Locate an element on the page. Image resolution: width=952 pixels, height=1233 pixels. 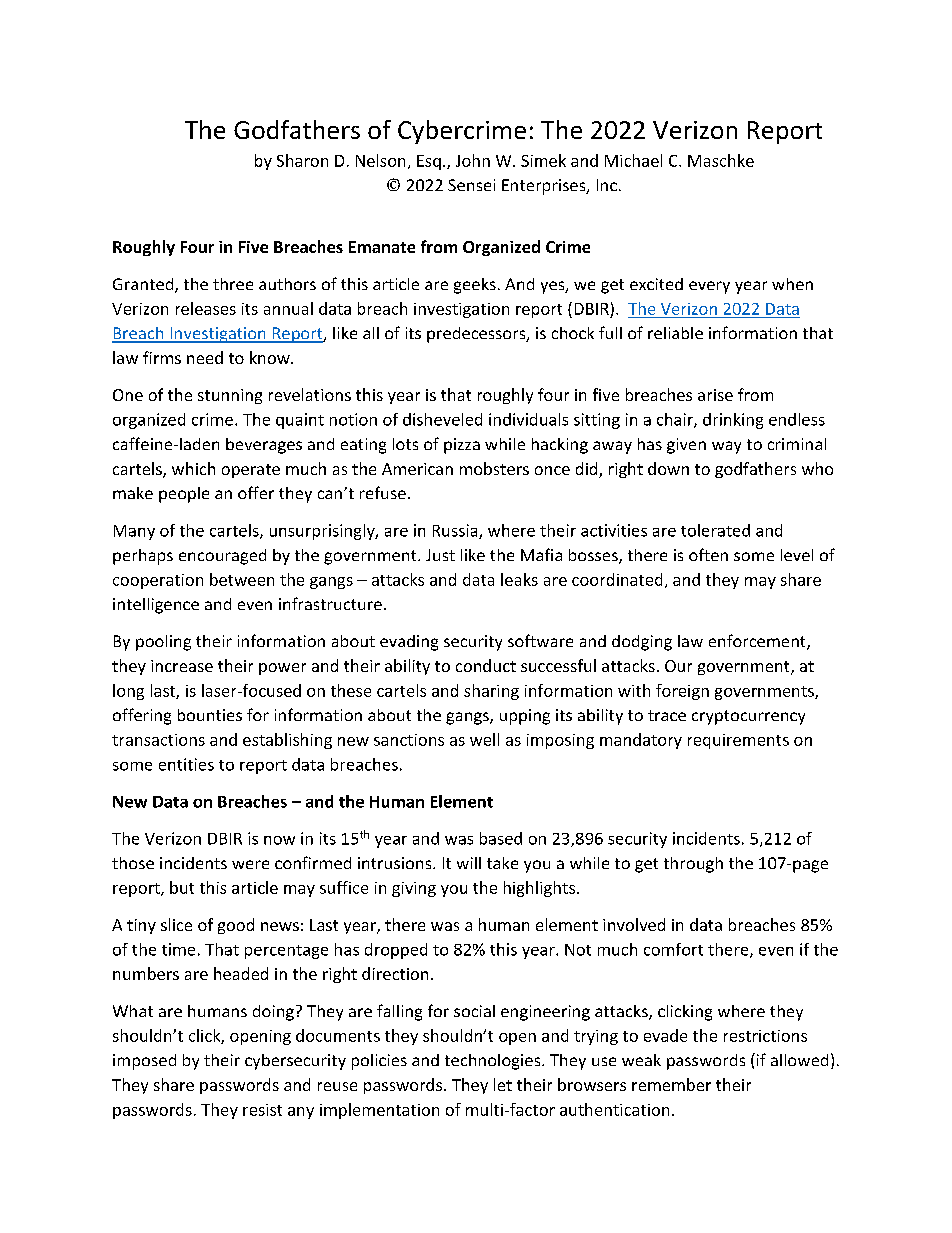
Sensei is located at coordinates (471, 185).
